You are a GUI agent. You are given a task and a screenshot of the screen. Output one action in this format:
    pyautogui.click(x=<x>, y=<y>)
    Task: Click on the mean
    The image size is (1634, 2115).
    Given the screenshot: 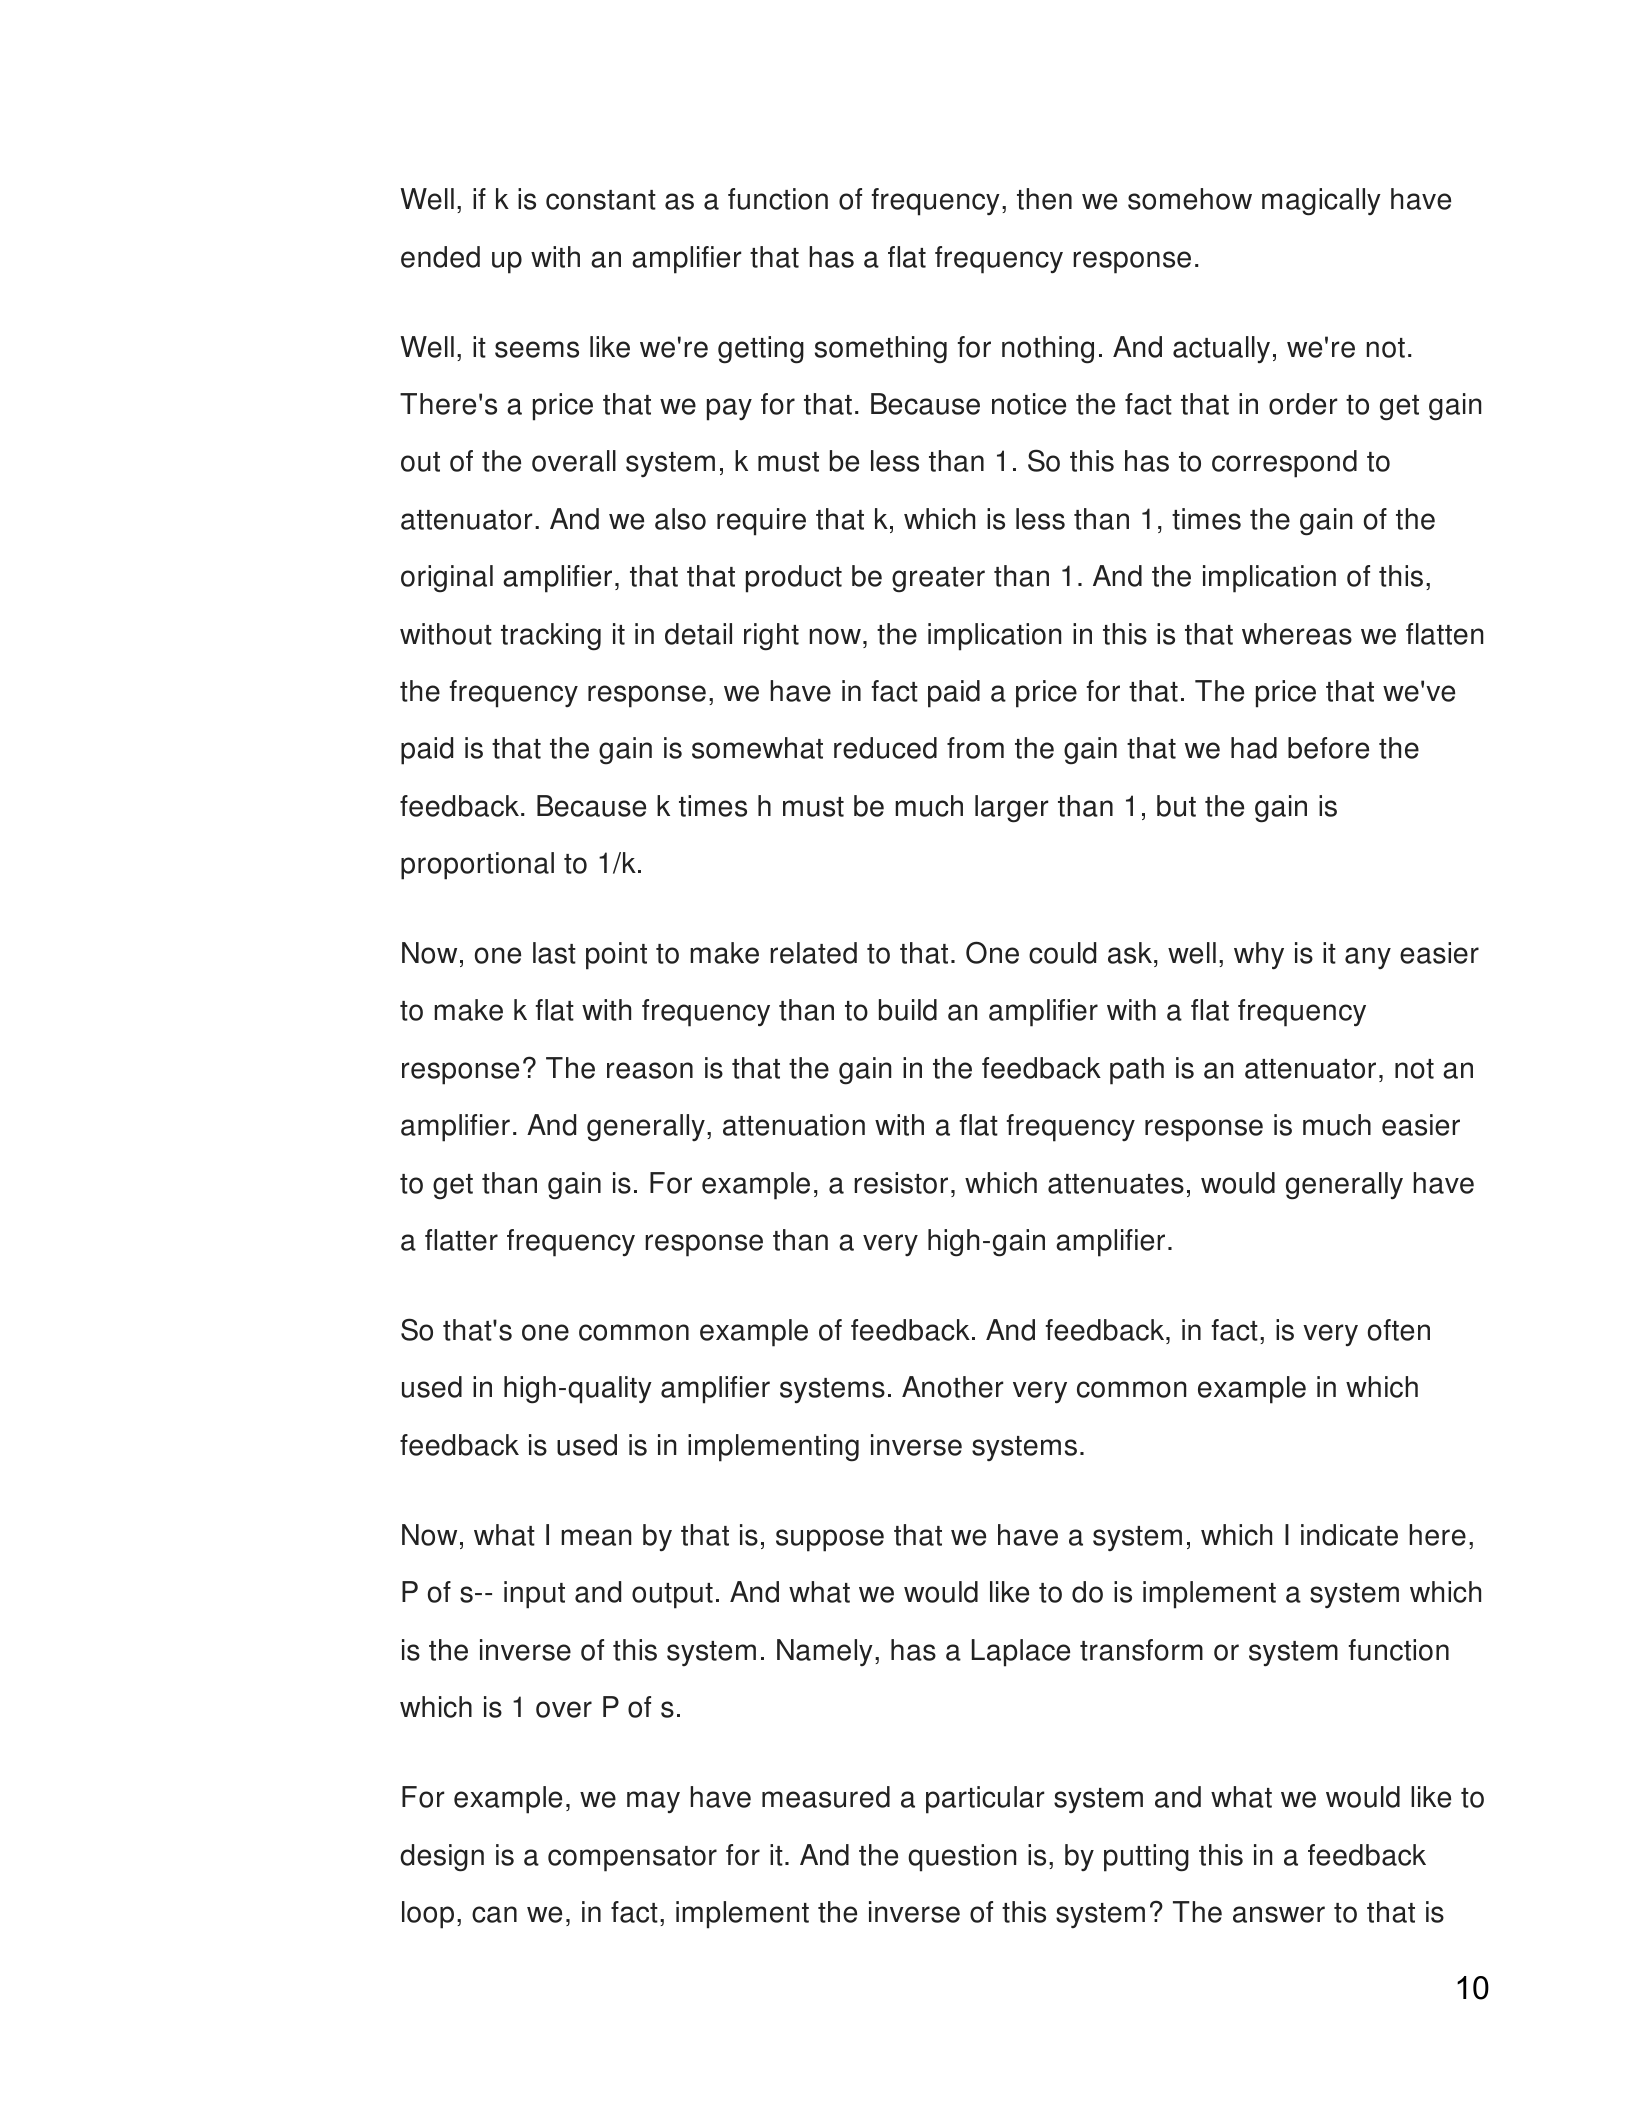 What is the action you would take?
    pyautogui.click(x=596, y=1537)
